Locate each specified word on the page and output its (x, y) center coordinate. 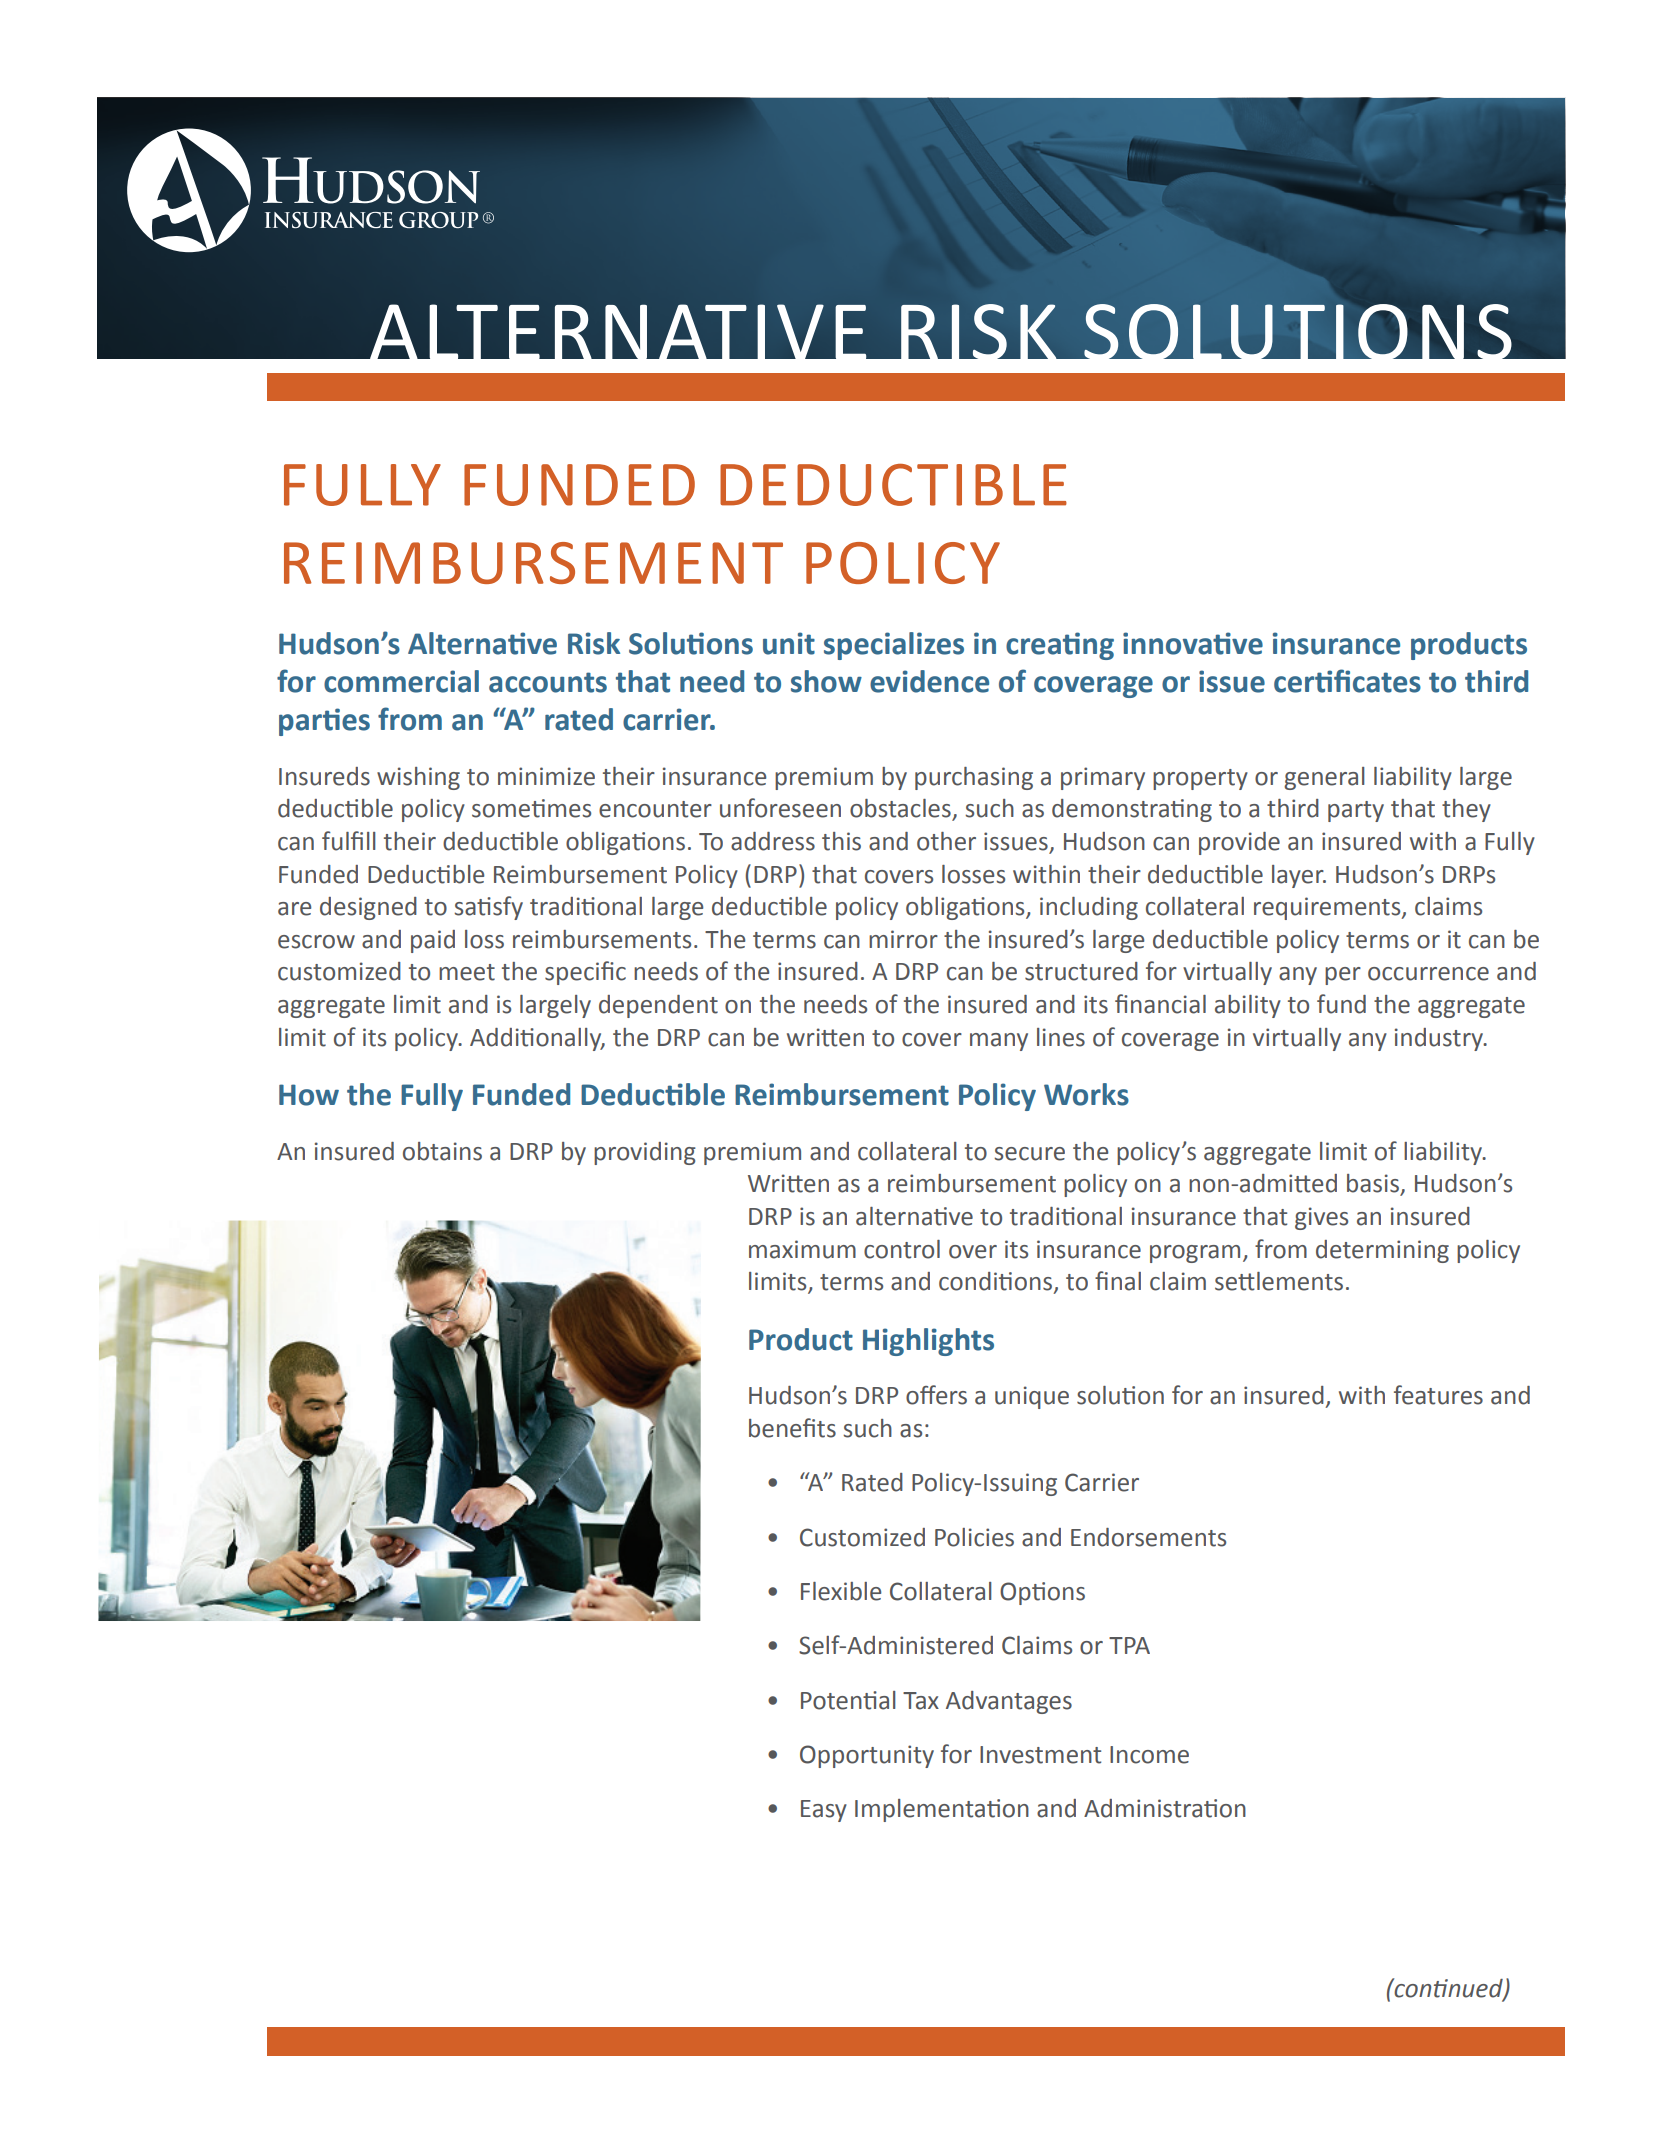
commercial (401, 681)
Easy (824, 1811)
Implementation (942, 1810)
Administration (1165, 1808)
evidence (929, 681)
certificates (1347, 681)
